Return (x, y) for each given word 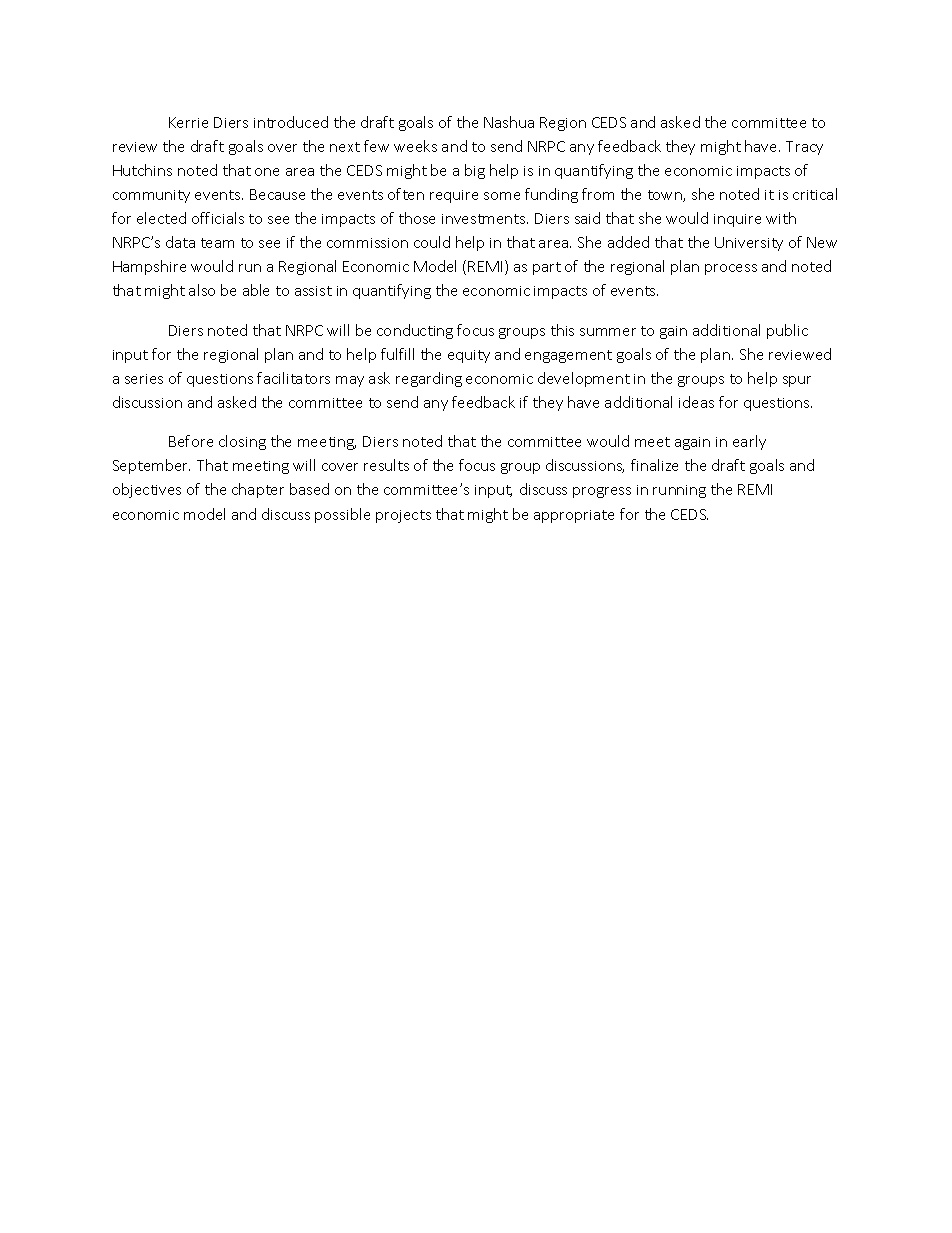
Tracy (804, 148)
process (731, 269)
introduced (291, 122)
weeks (415, 146)
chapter (258, 490)
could (432, 242)
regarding (429, 379)
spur (797, 381)
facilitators (293, 378)
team (217, 243)
